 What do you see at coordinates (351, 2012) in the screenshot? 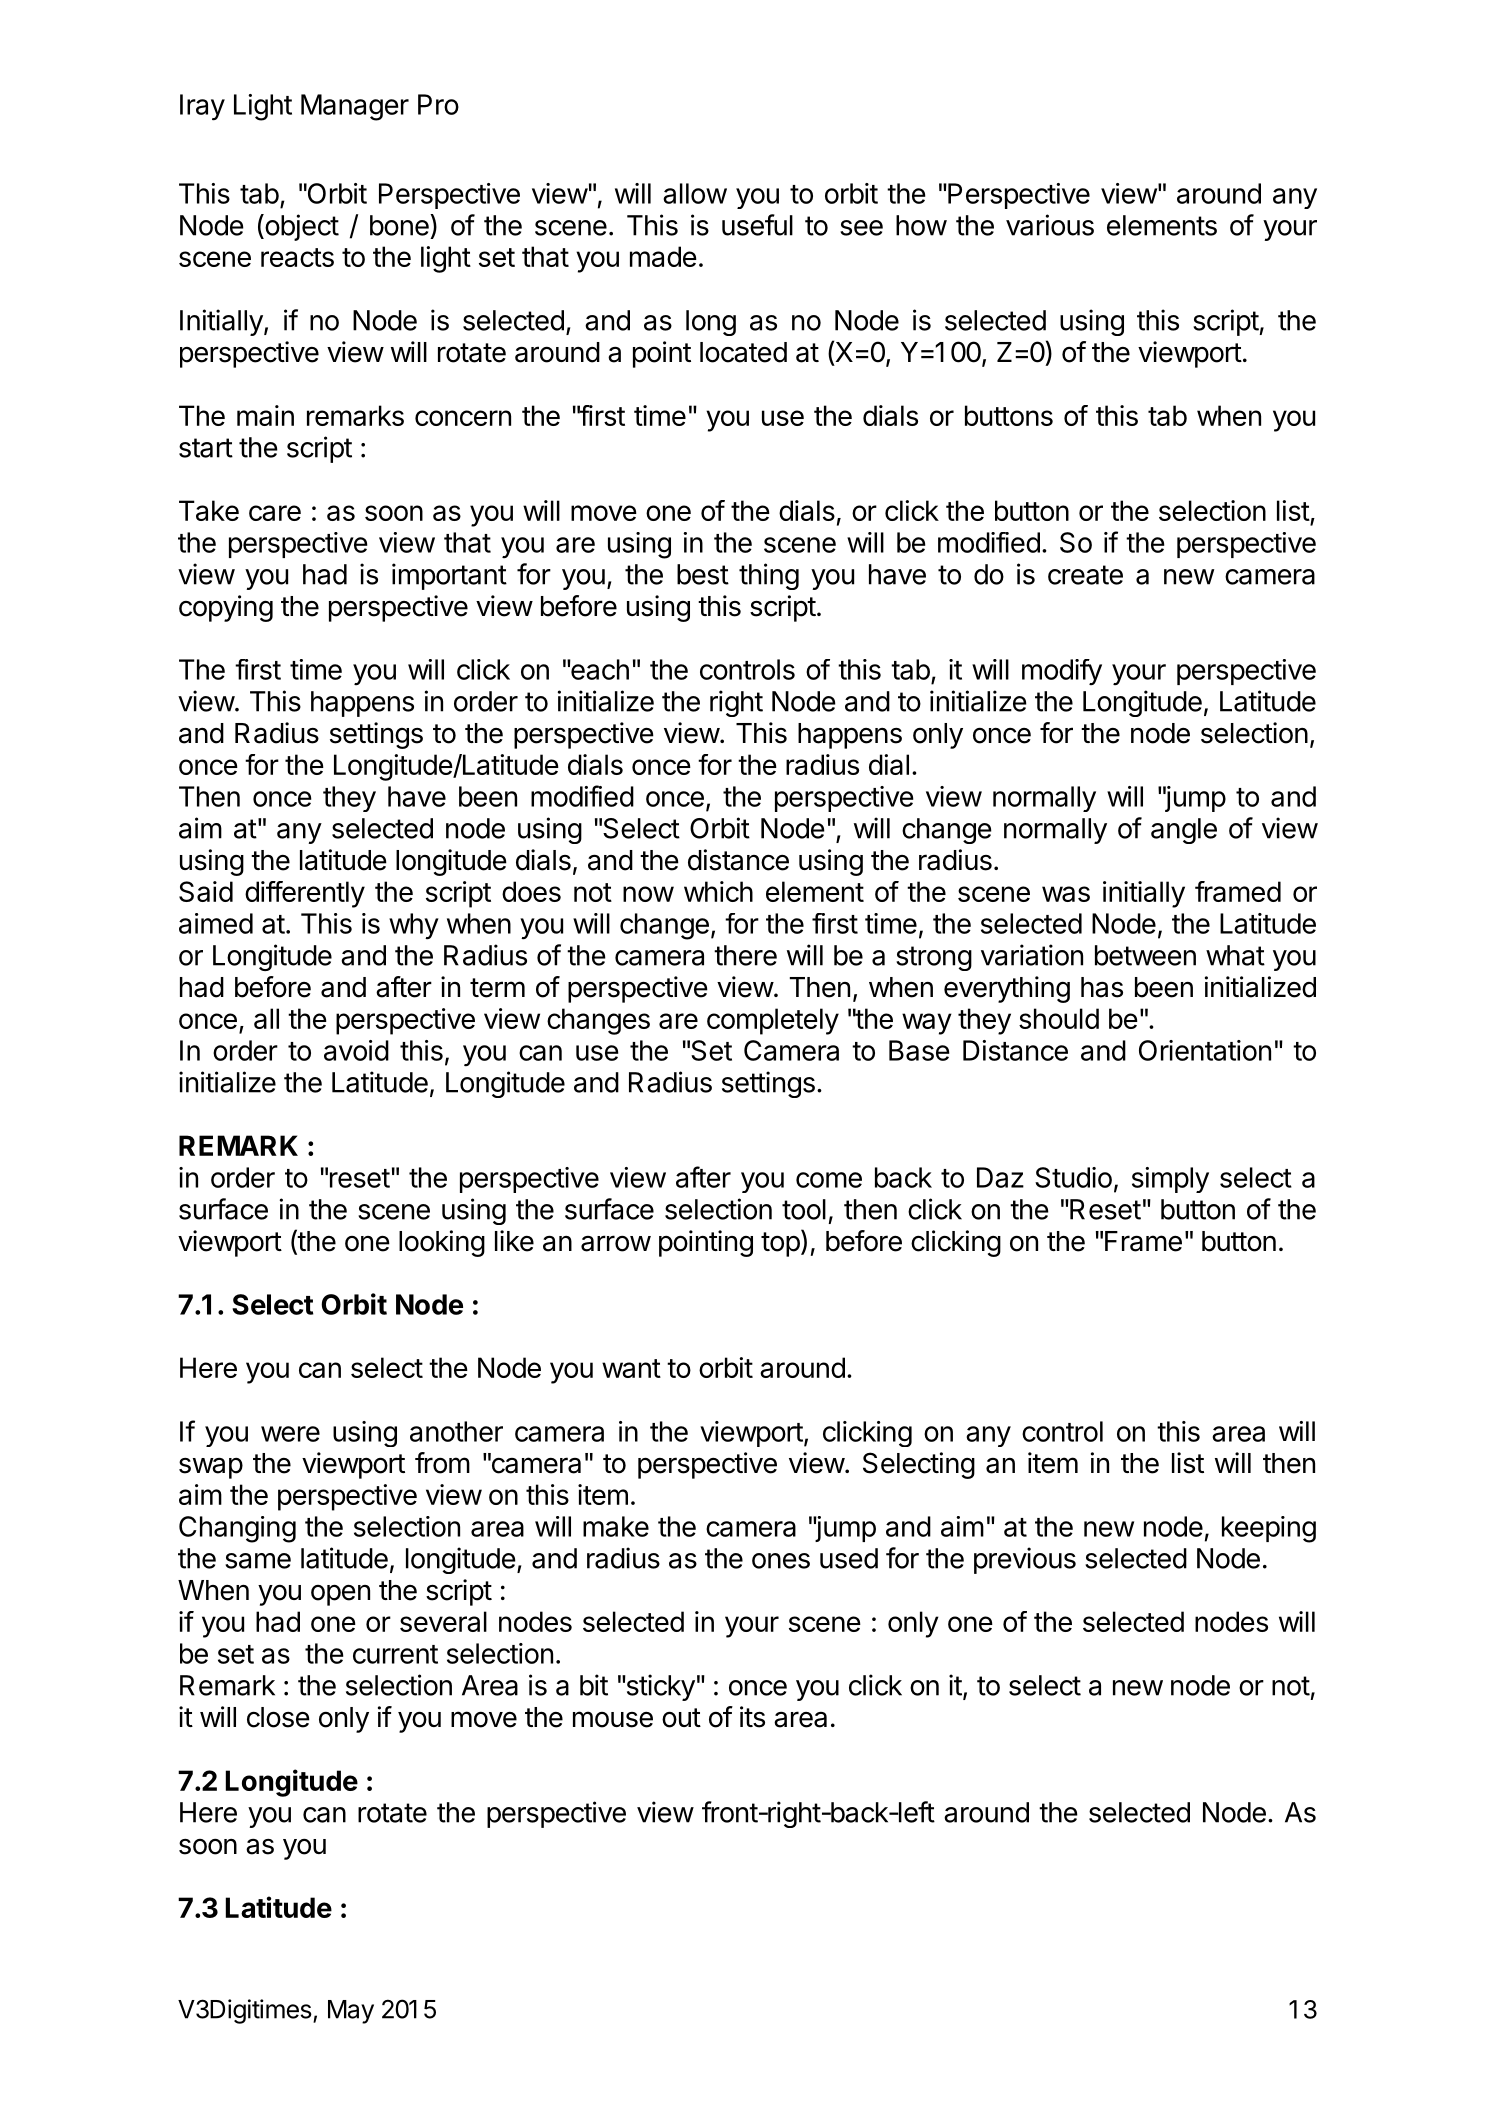
I see `May` at bounding box center [351, 2012].
